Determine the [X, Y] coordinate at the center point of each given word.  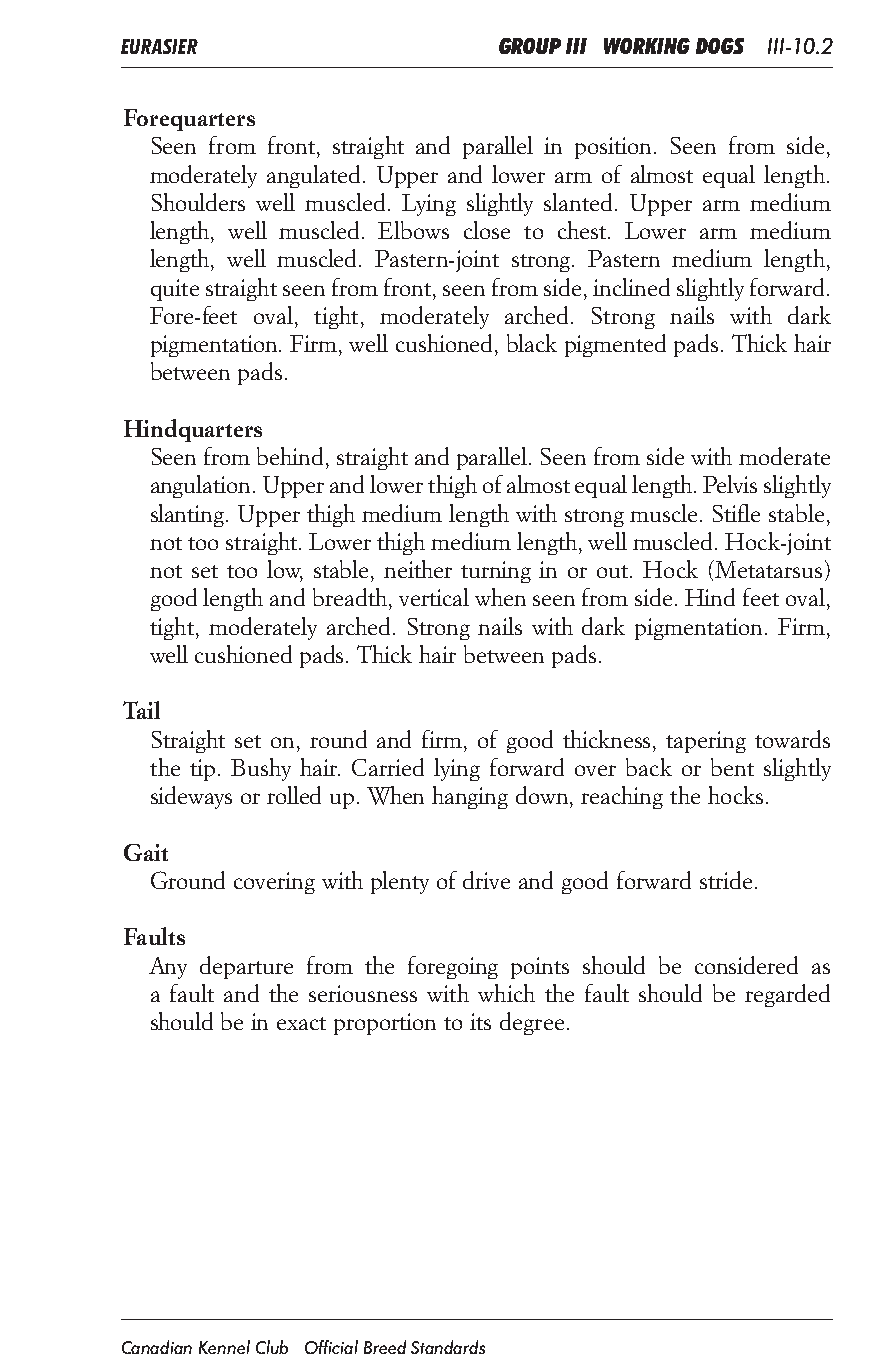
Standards [448, 1347]
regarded [787, 995]
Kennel [224, 1347]
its [480, 1021]
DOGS [720, 46]
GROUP [530, 46]
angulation [202, 486]
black [532, 343]
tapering [706, 742]
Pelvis [730, 484]
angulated [315, 176]
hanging [470, 797]
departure [246, 967]
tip [202, 770]
